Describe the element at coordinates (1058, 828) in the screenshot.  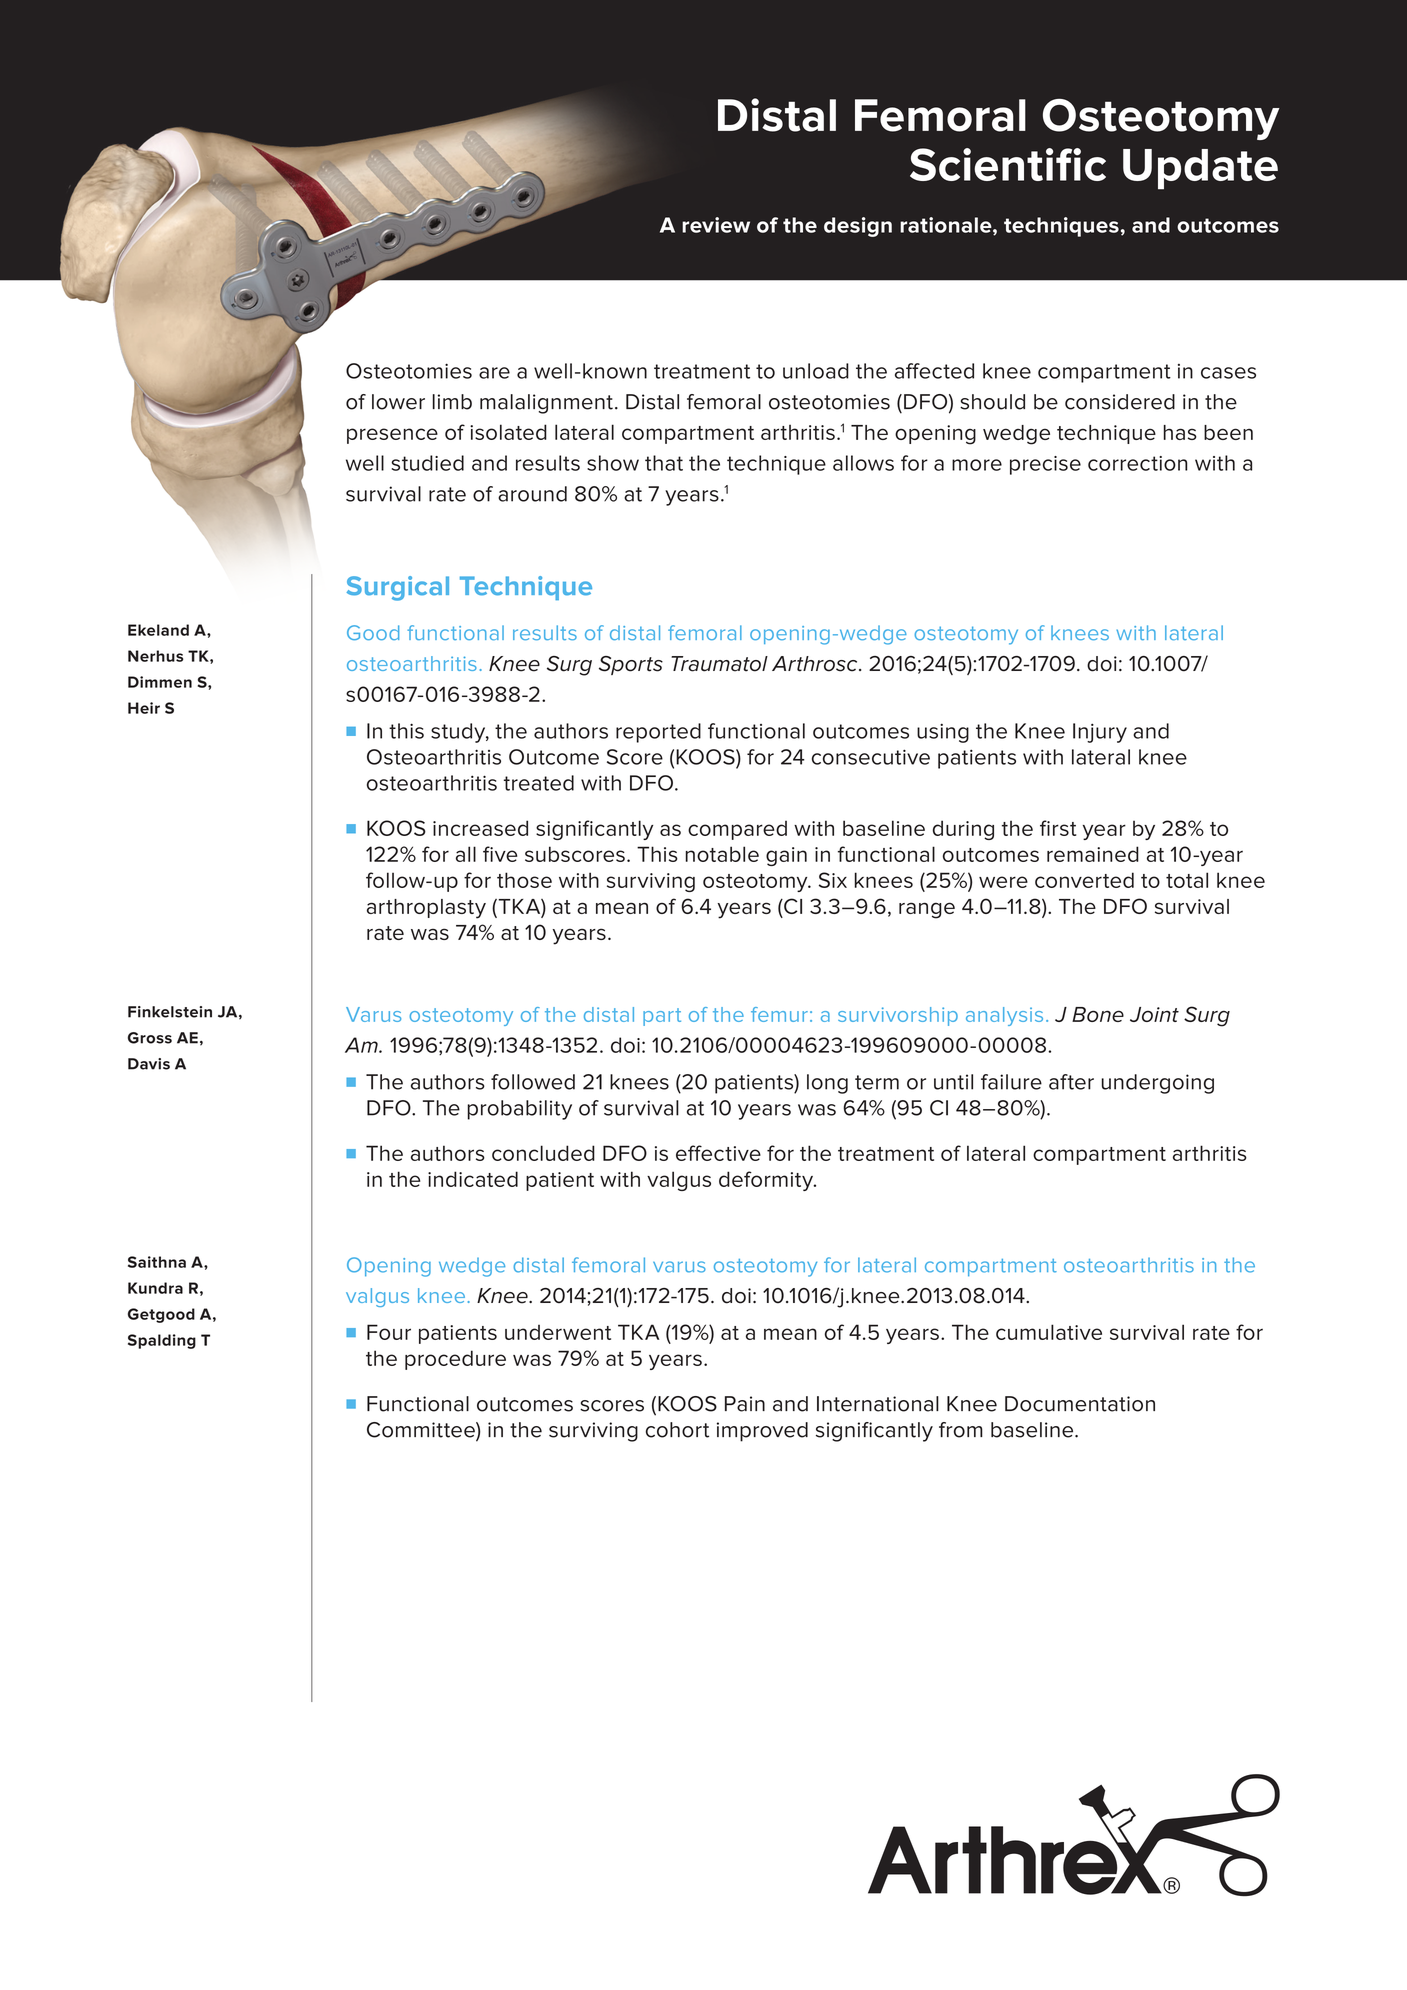
I see `first` at that location.
